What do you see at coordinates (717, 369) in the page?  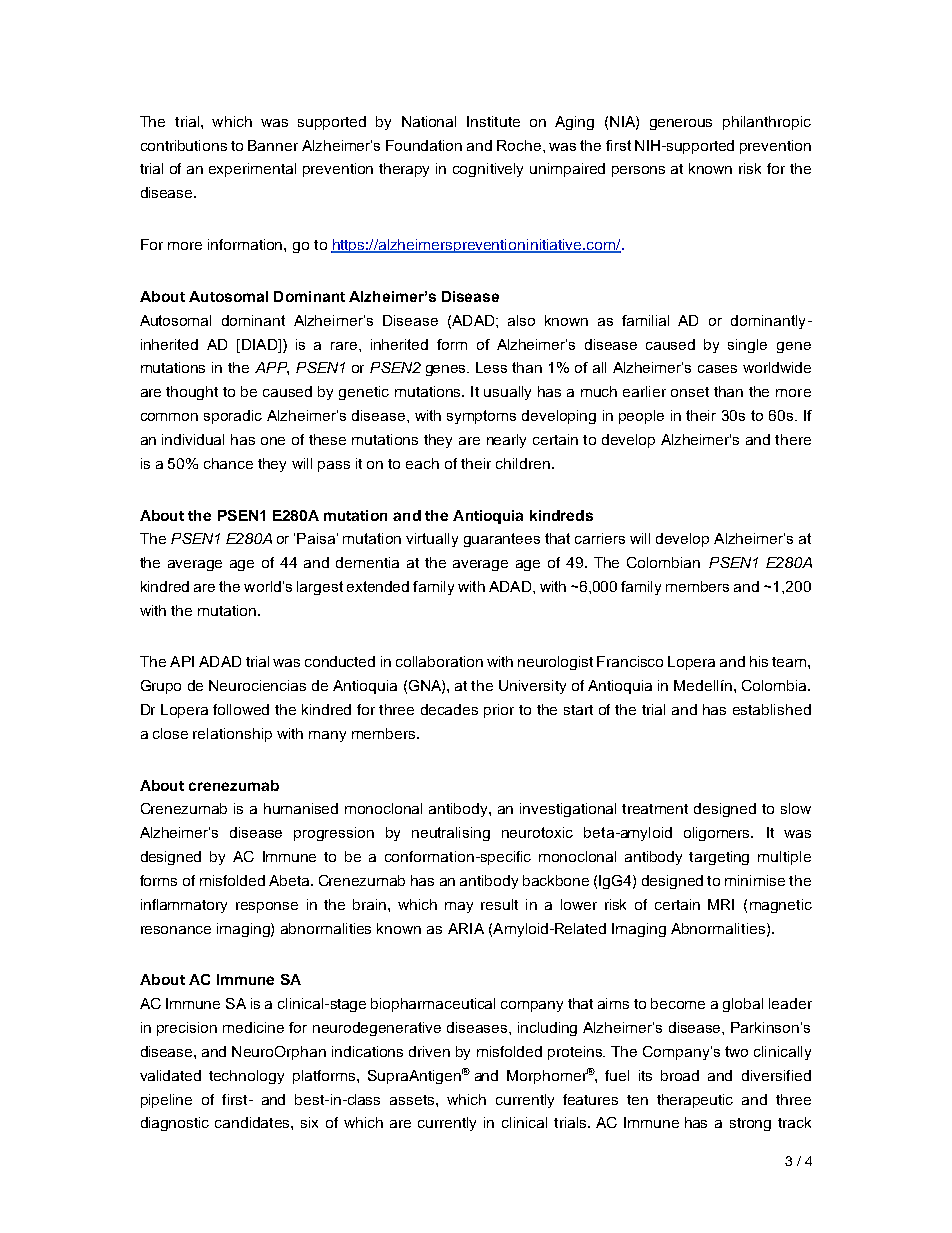 I see `cases` at bounding box center [717, 369].
